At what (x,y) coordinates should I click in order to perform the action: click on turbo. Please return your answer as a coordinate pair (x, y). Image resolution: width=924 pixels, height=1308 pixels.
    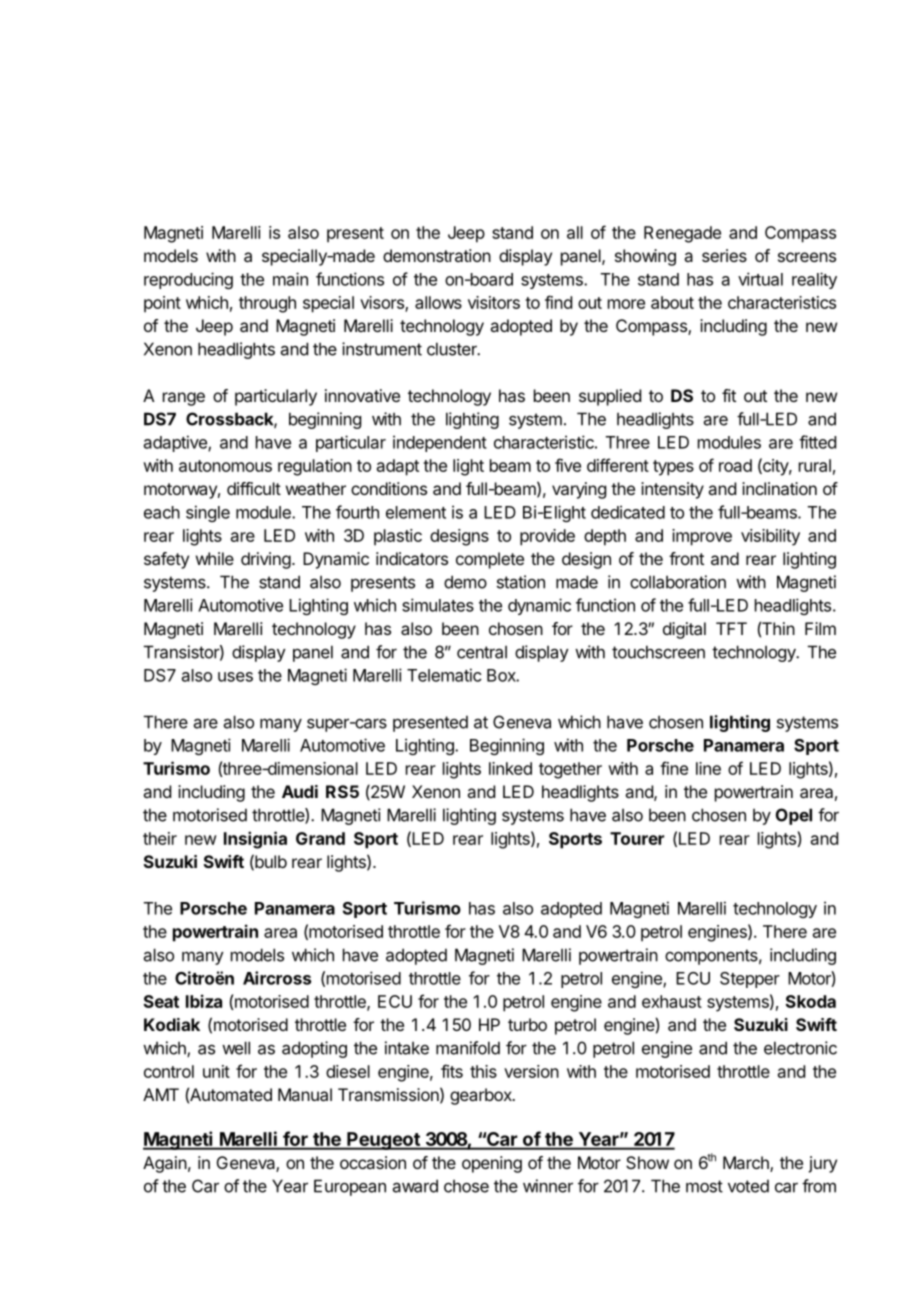
    Looking at the image, I should click on (527, 1024).
